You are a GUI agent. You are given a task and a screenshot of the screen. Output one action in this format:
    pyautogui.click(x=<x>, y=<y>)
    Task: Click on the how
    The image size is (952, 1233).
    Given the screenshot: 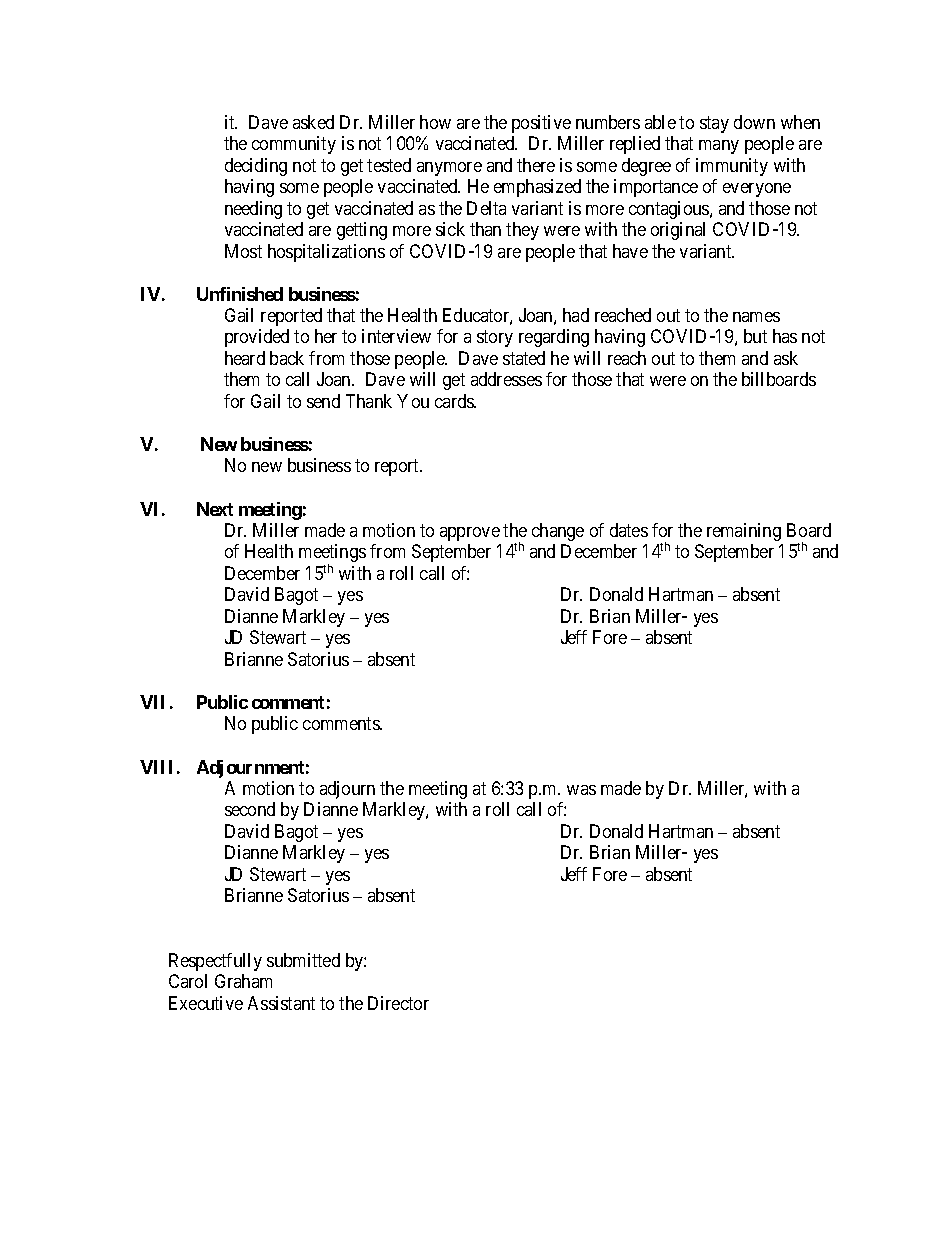 What is the action you would take?
    pyautogui.click(x=435, y=122)
